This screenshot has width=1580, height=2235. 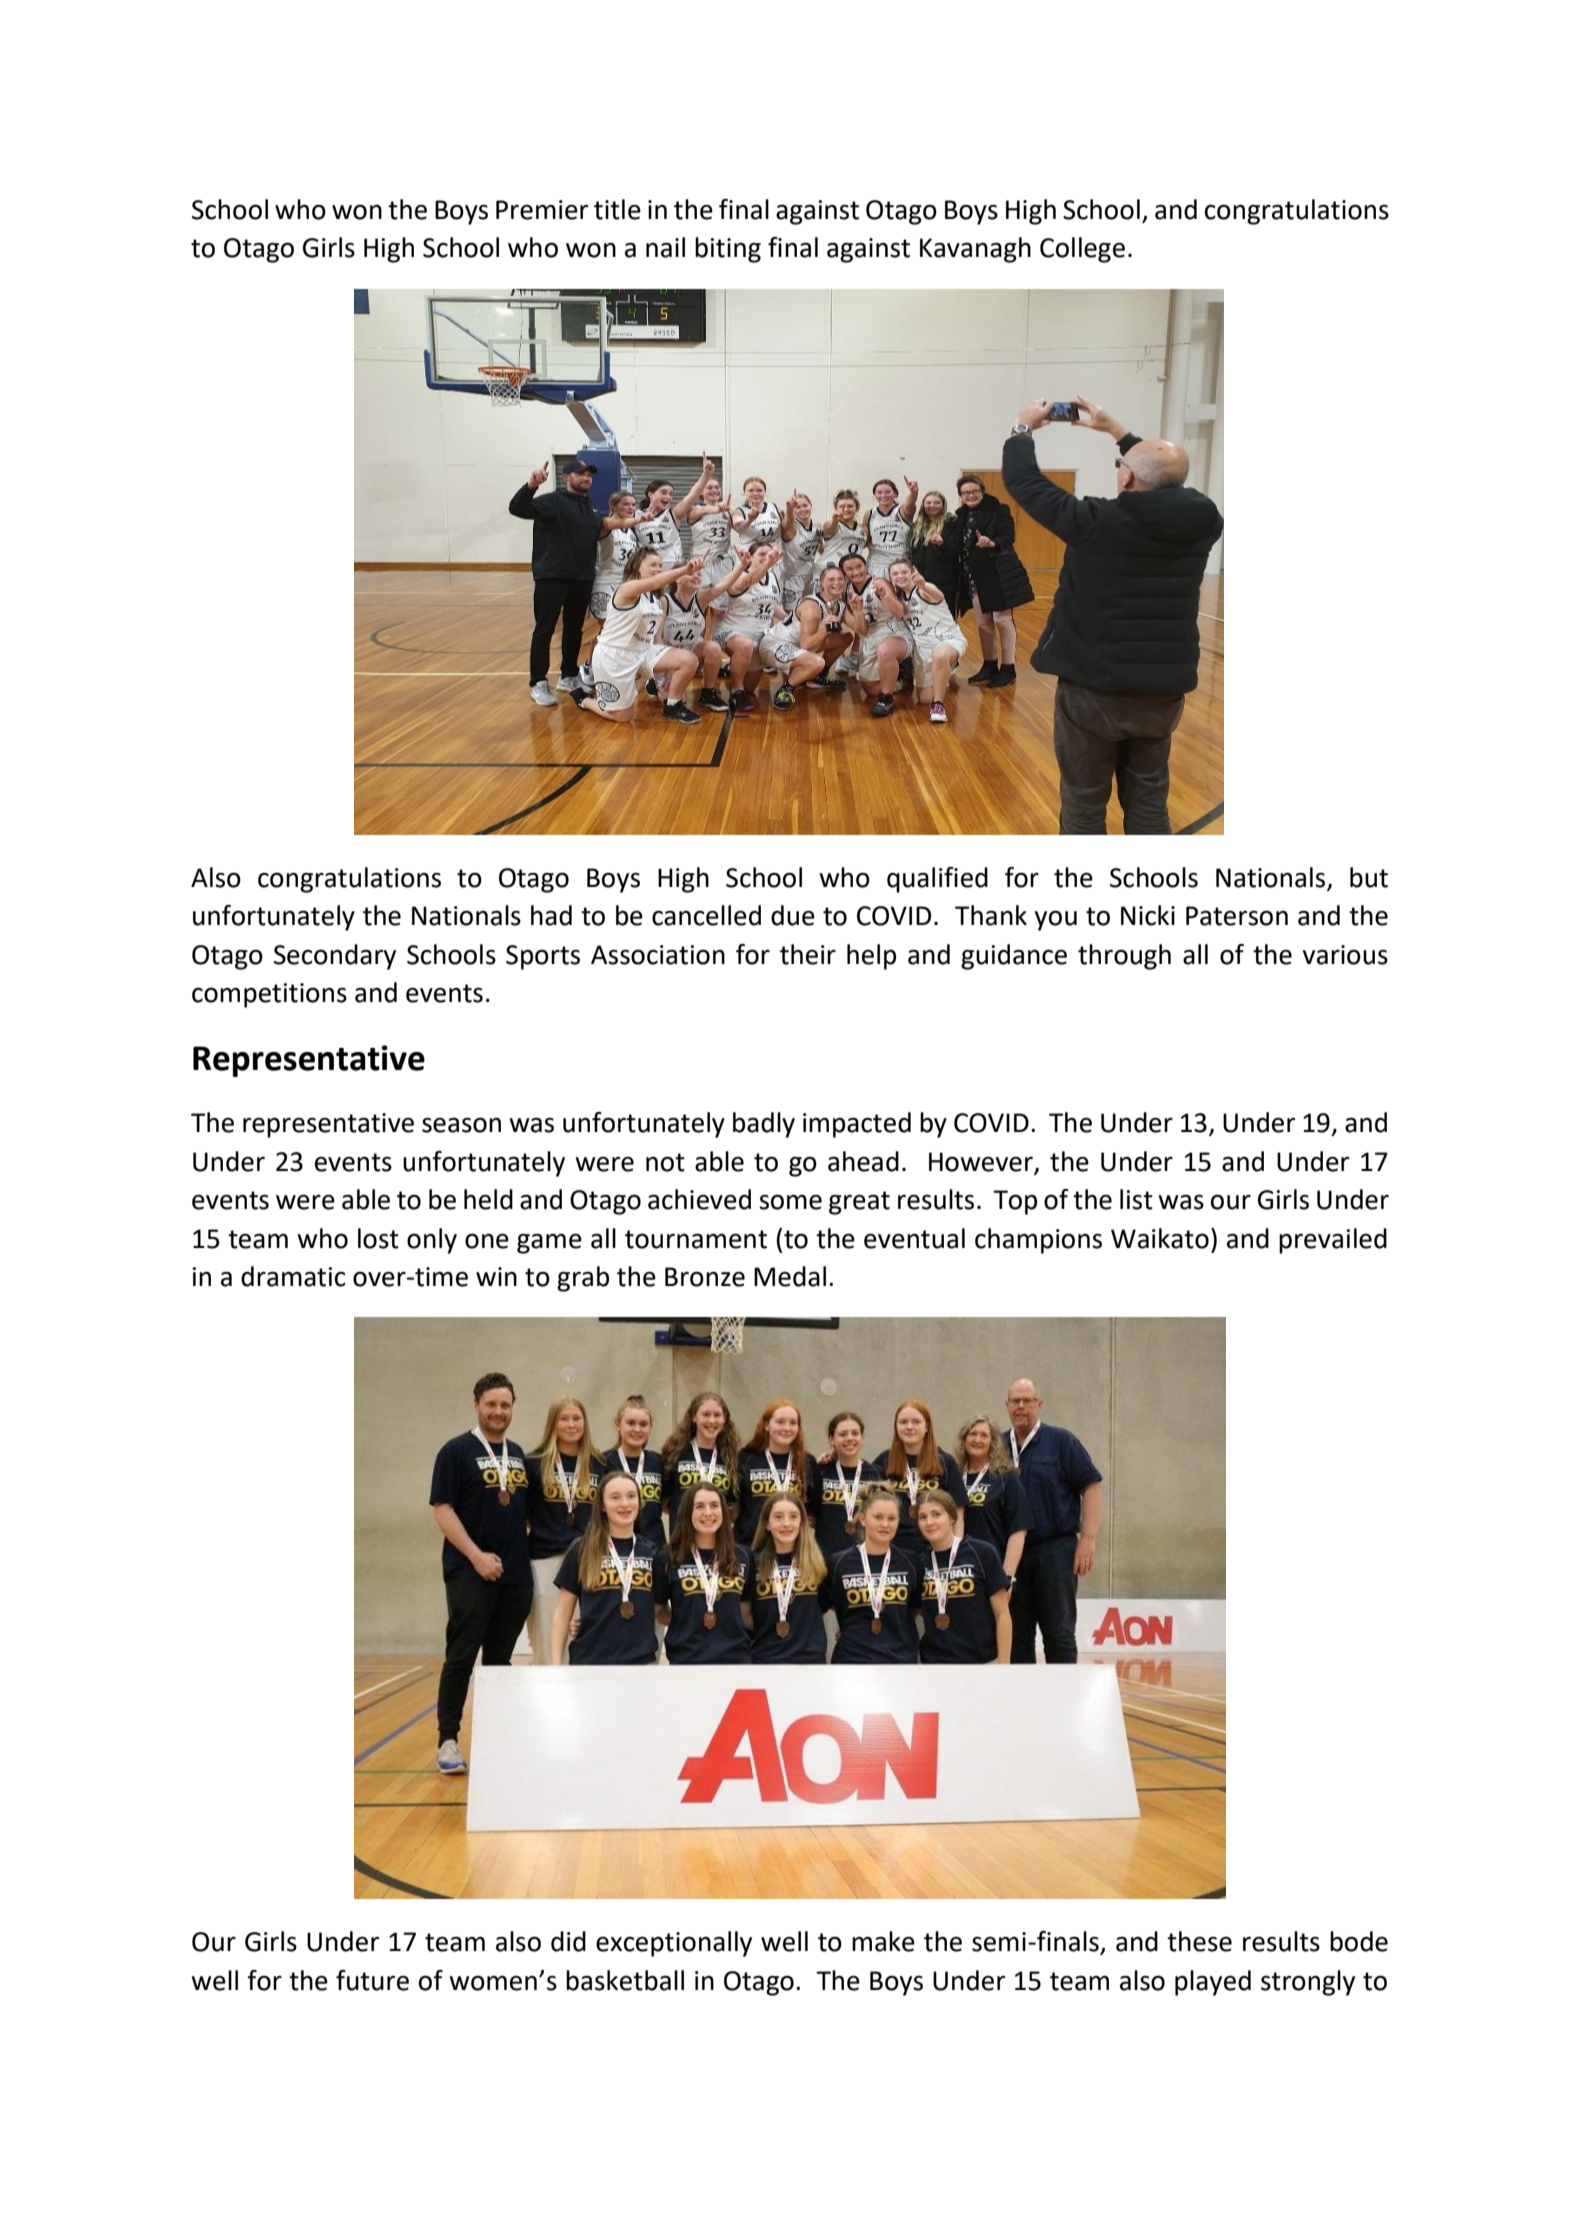 What do you see at coordinates (542, 210) in the screenshot?
I see `Premier` at bounding box center [542, 210].
